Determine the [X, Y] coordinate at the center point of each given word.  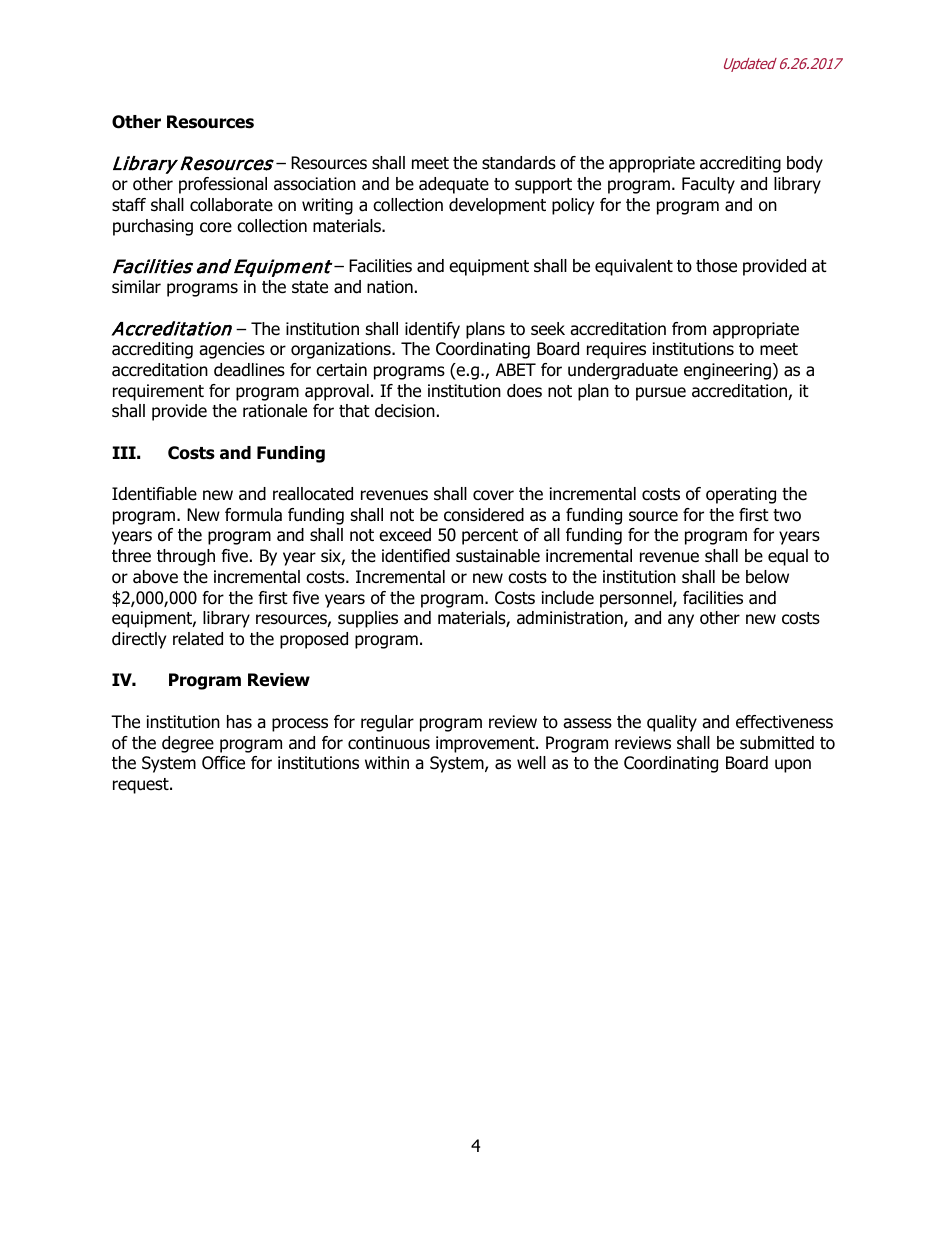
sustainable [498, 556]
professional [223, 185]
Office [223, 763]
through [186, 557]
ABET [516, 369]
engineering [727, 371]
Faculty [708, 185]
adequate [454, 185]
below [767, 577]
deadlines [249, 370]
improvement [486, 744]
